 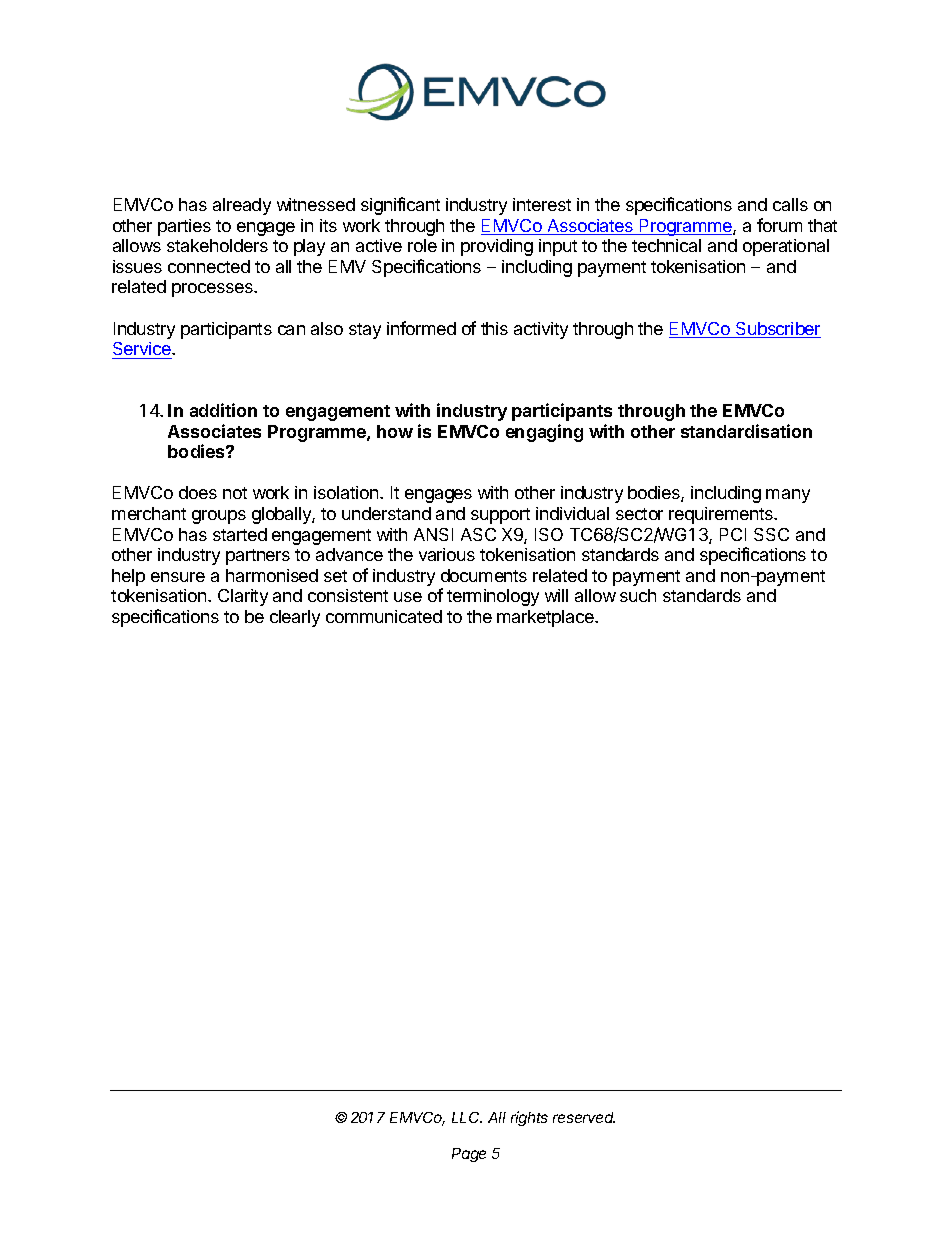 What do you see at coordinates (217, 245) in the document?
I see `stakeholders` at bounding box center [217, 245].
